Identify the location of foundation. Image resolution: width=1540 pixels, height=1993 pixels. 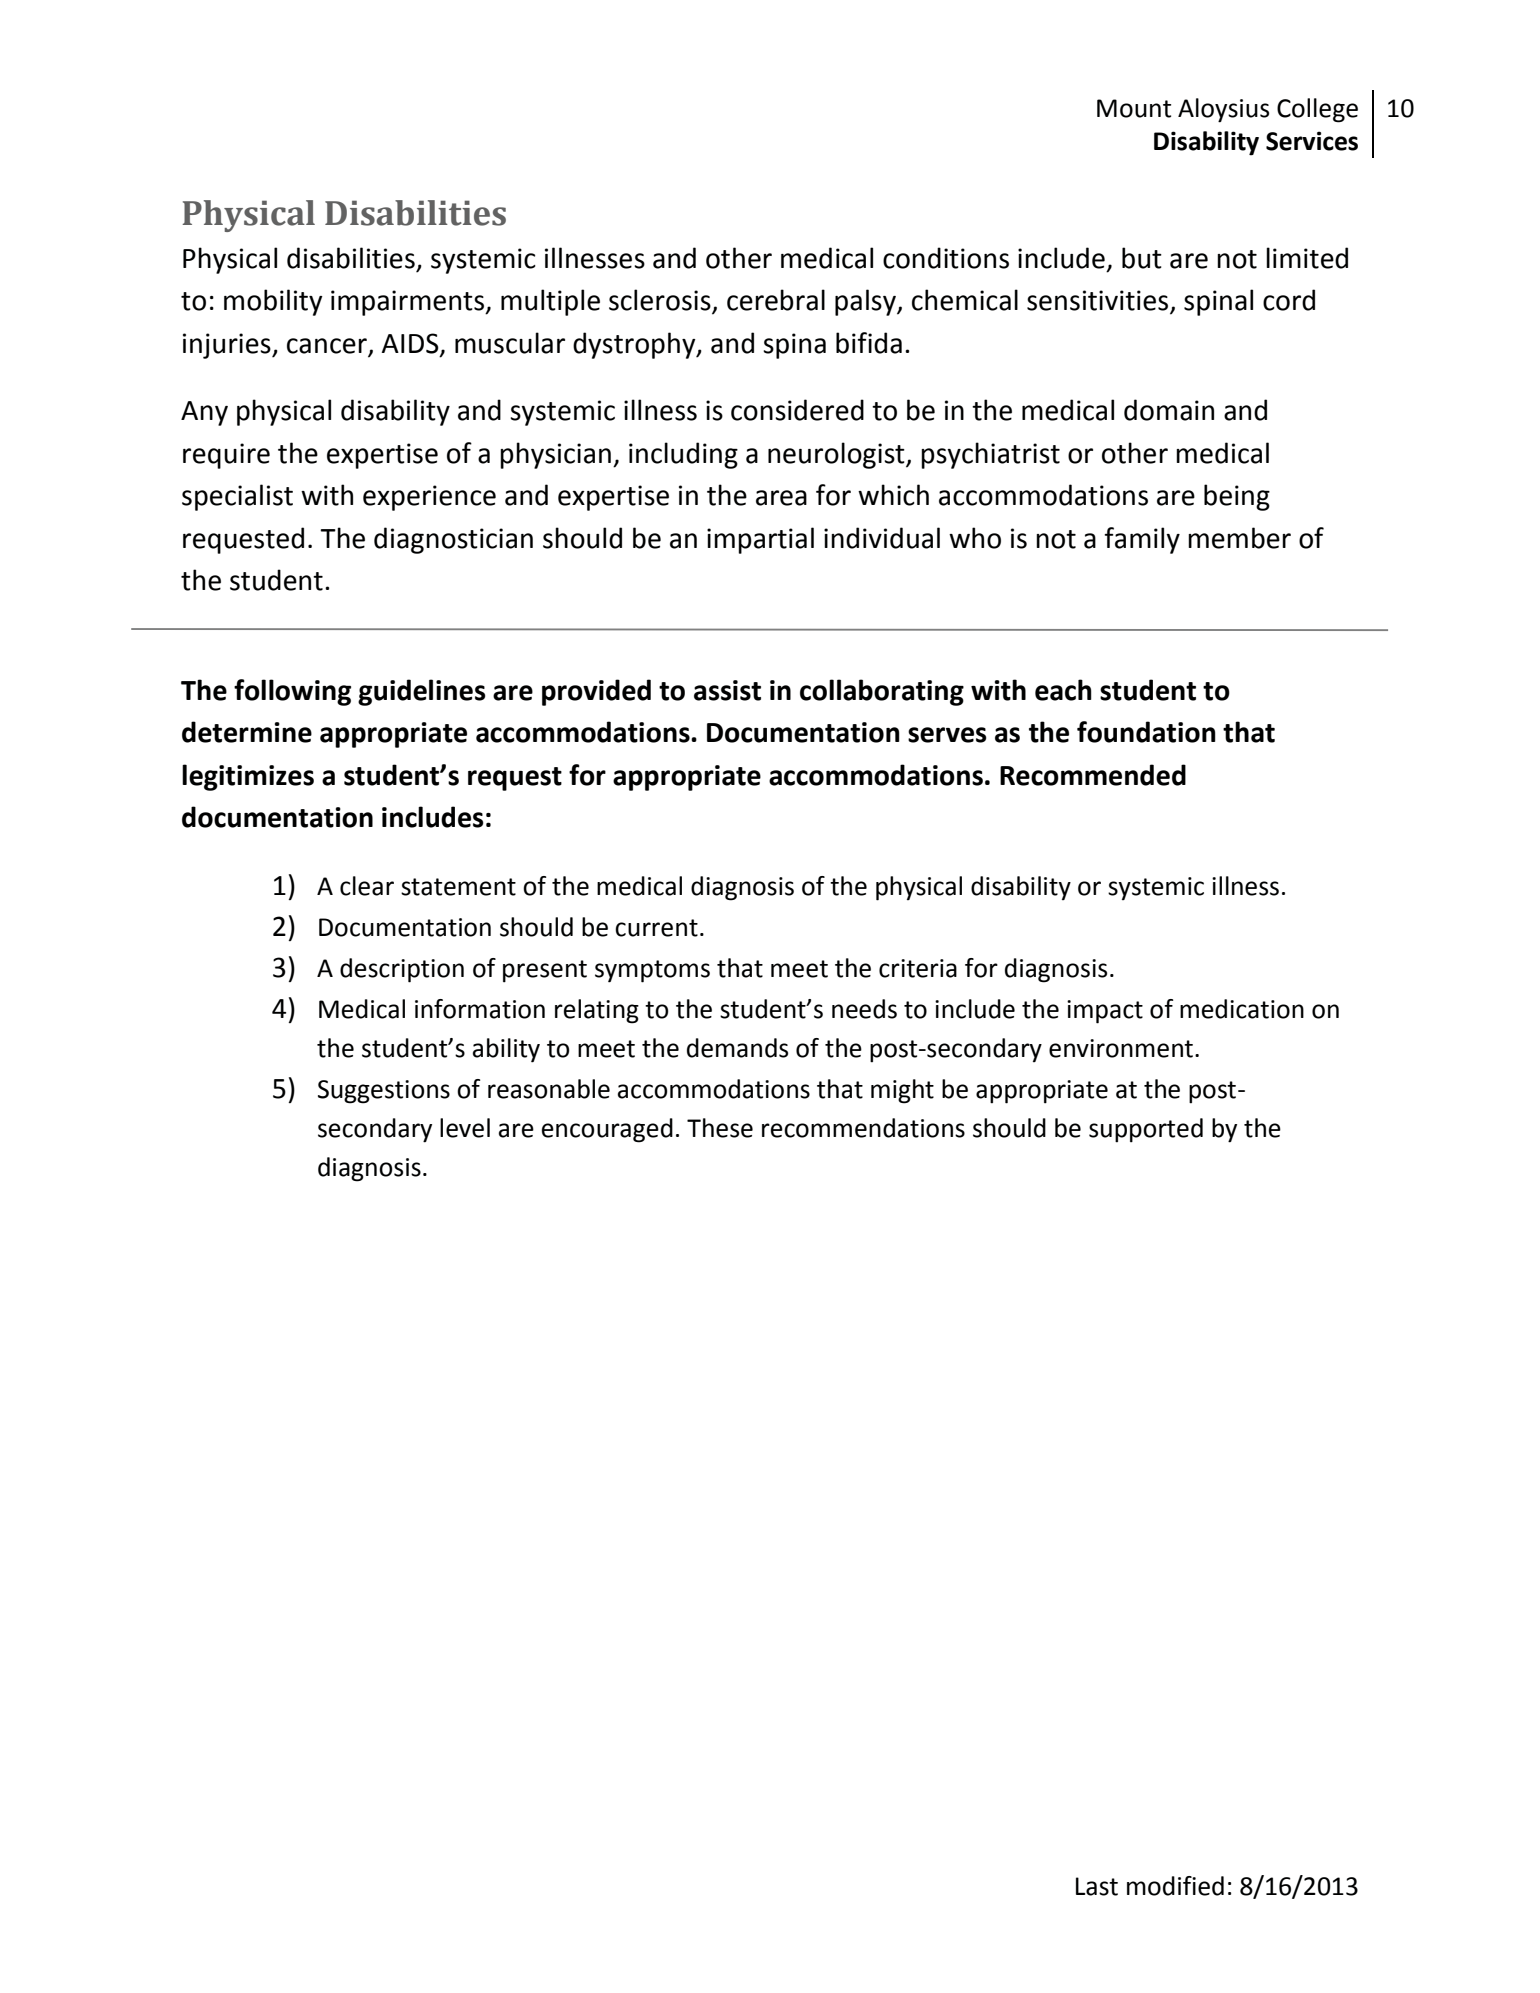
(1146, 732).
